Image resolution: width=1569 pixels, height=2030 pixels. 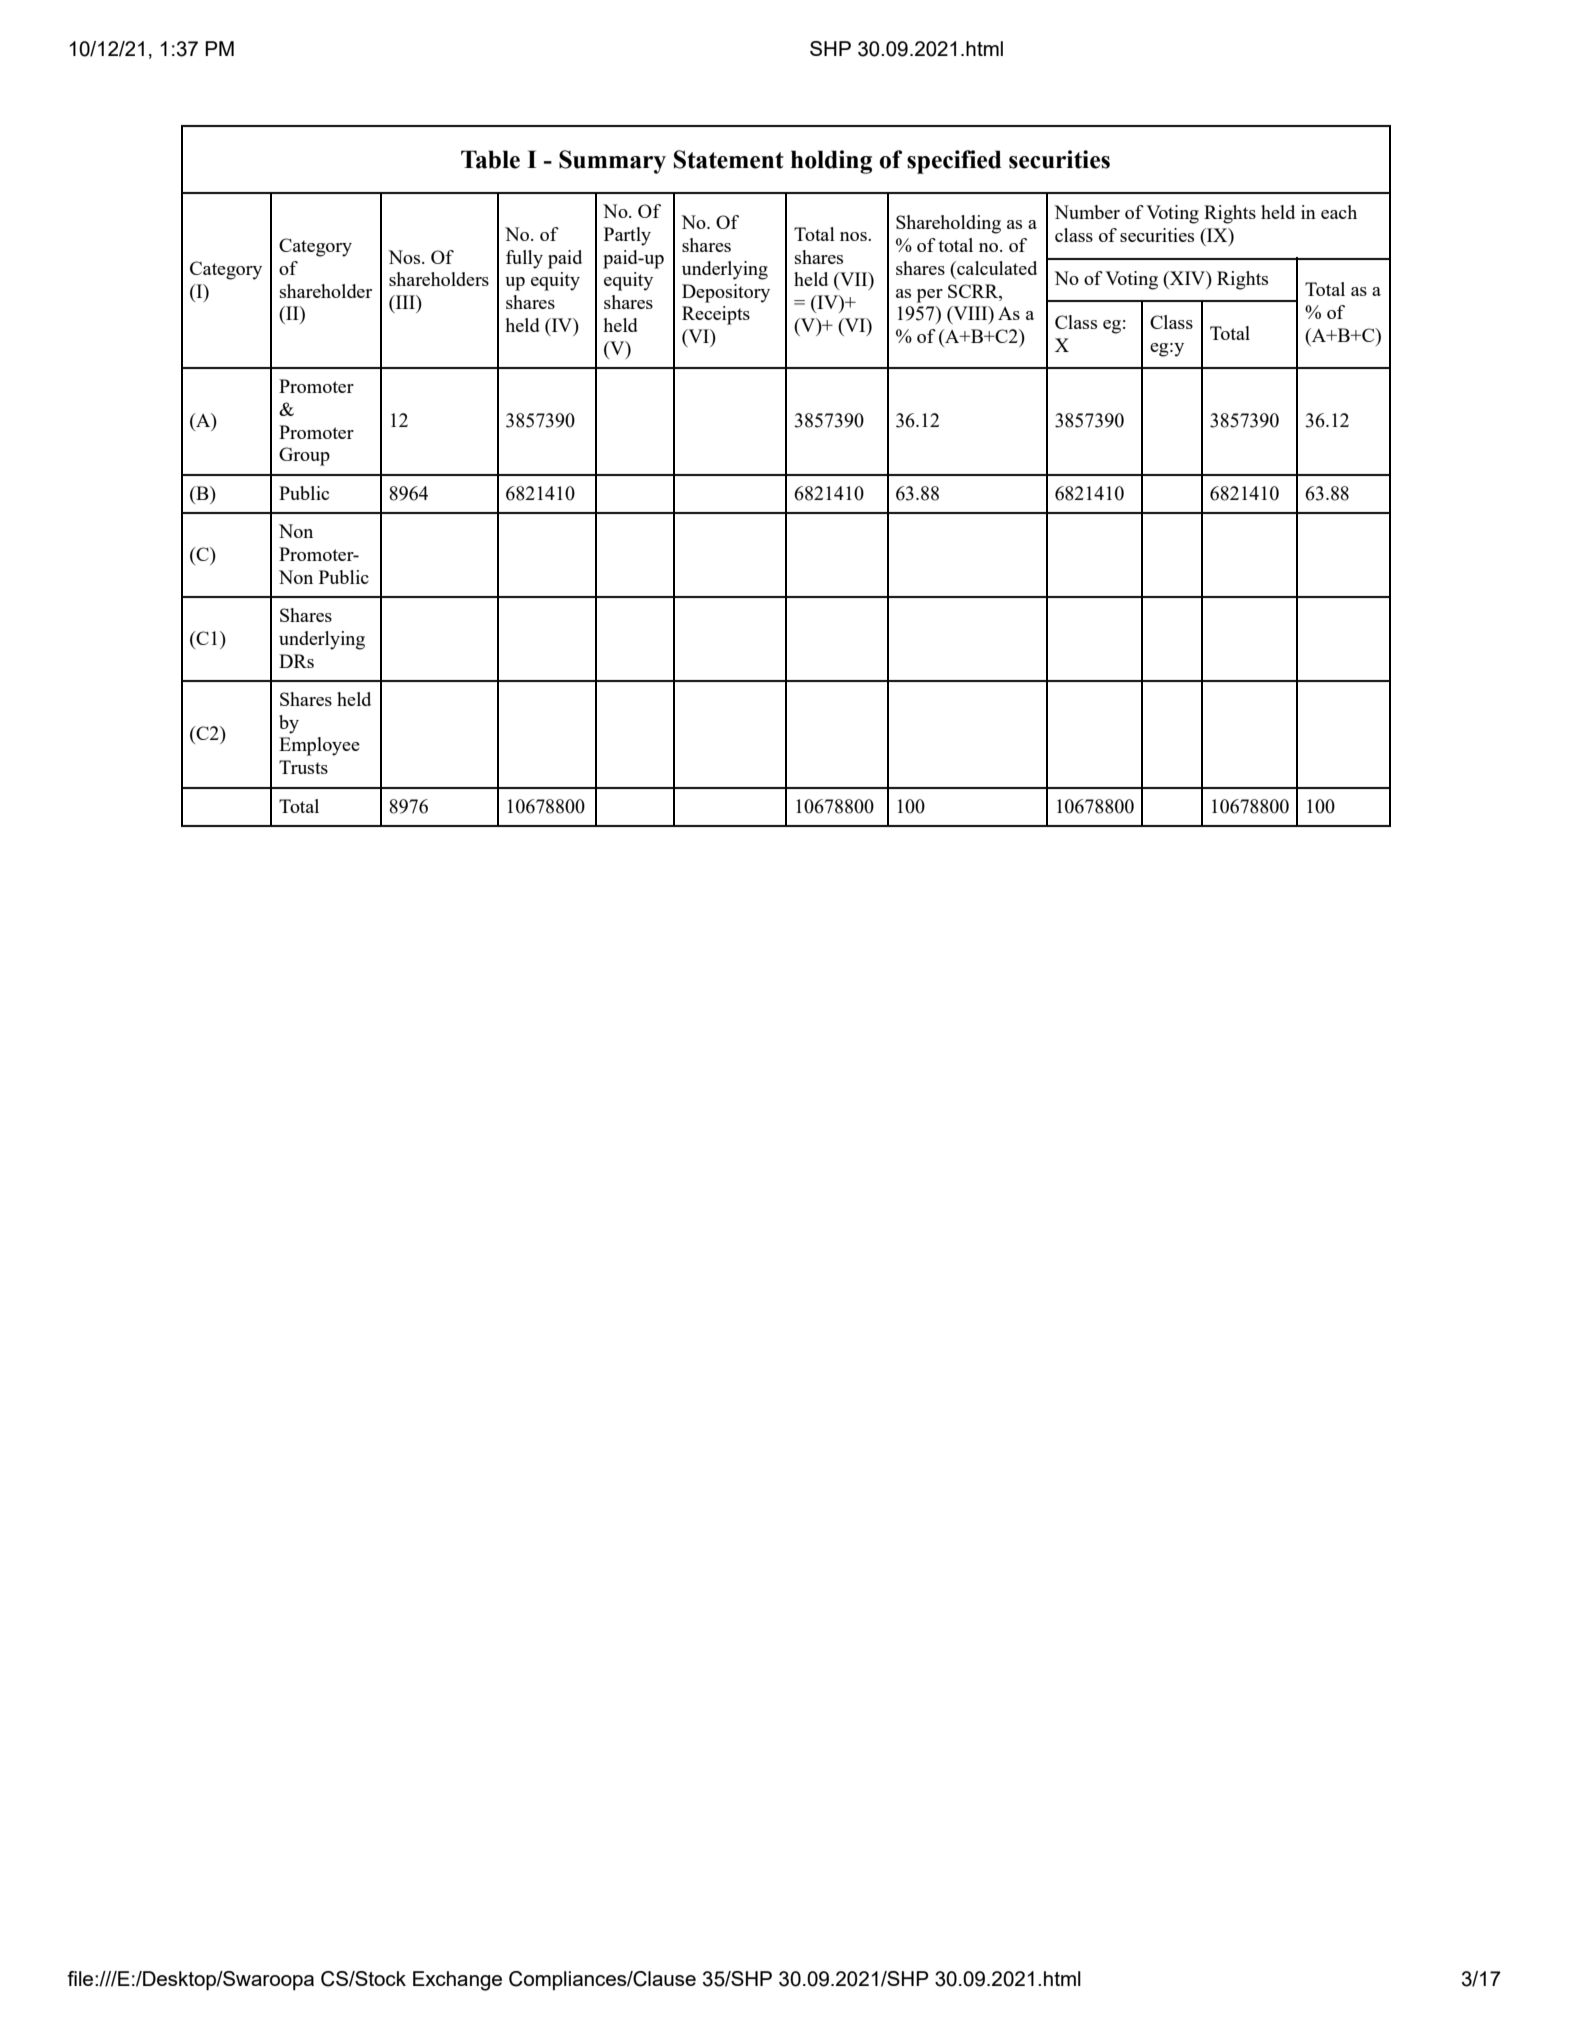 What do you see at coordinates (996, 268) in the screenshot?
I see `calculated` at bounding box center [996, 268].
